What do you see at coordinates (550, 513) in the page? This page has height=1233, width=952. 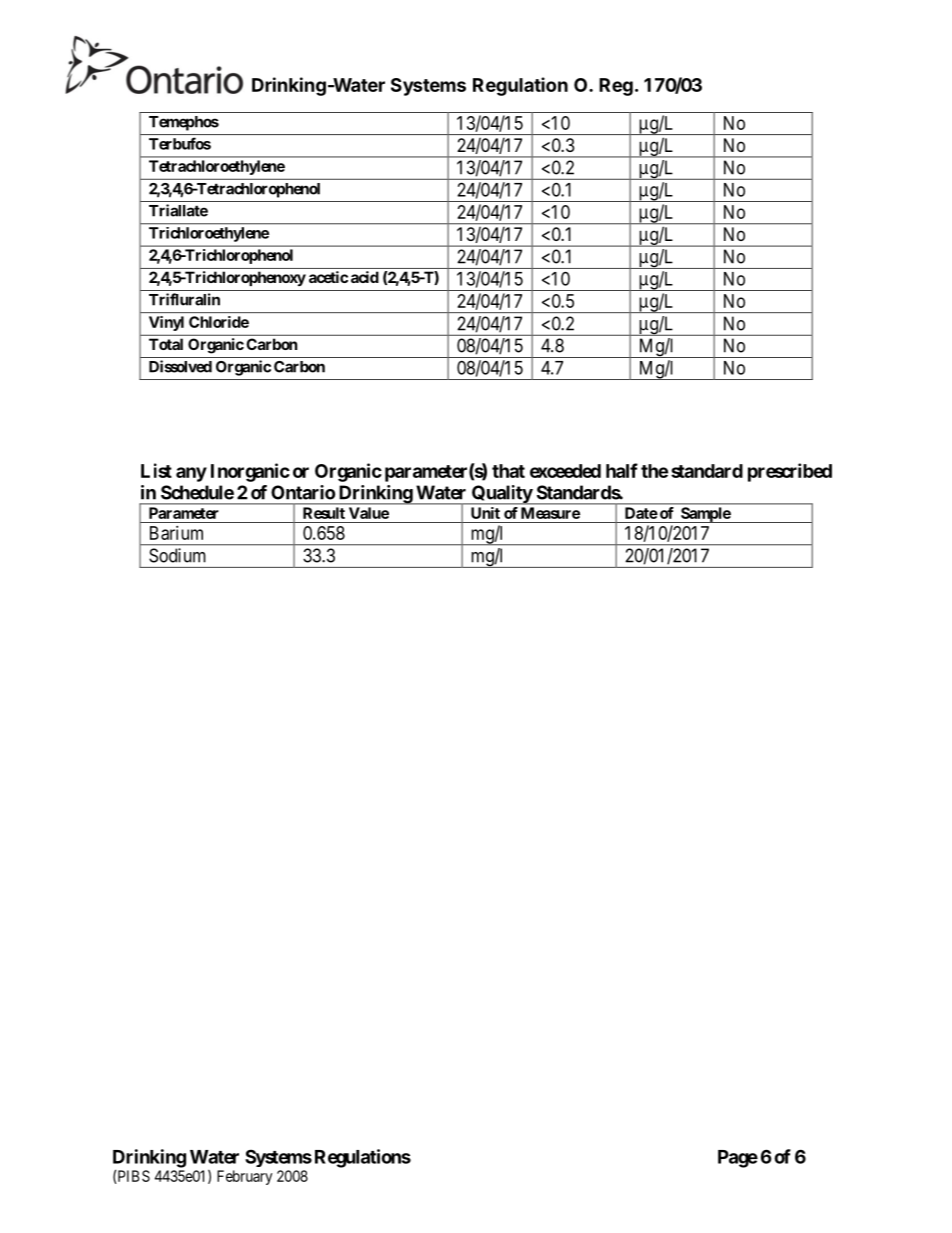 I see `Measure` at bounding box center [550, 513].
